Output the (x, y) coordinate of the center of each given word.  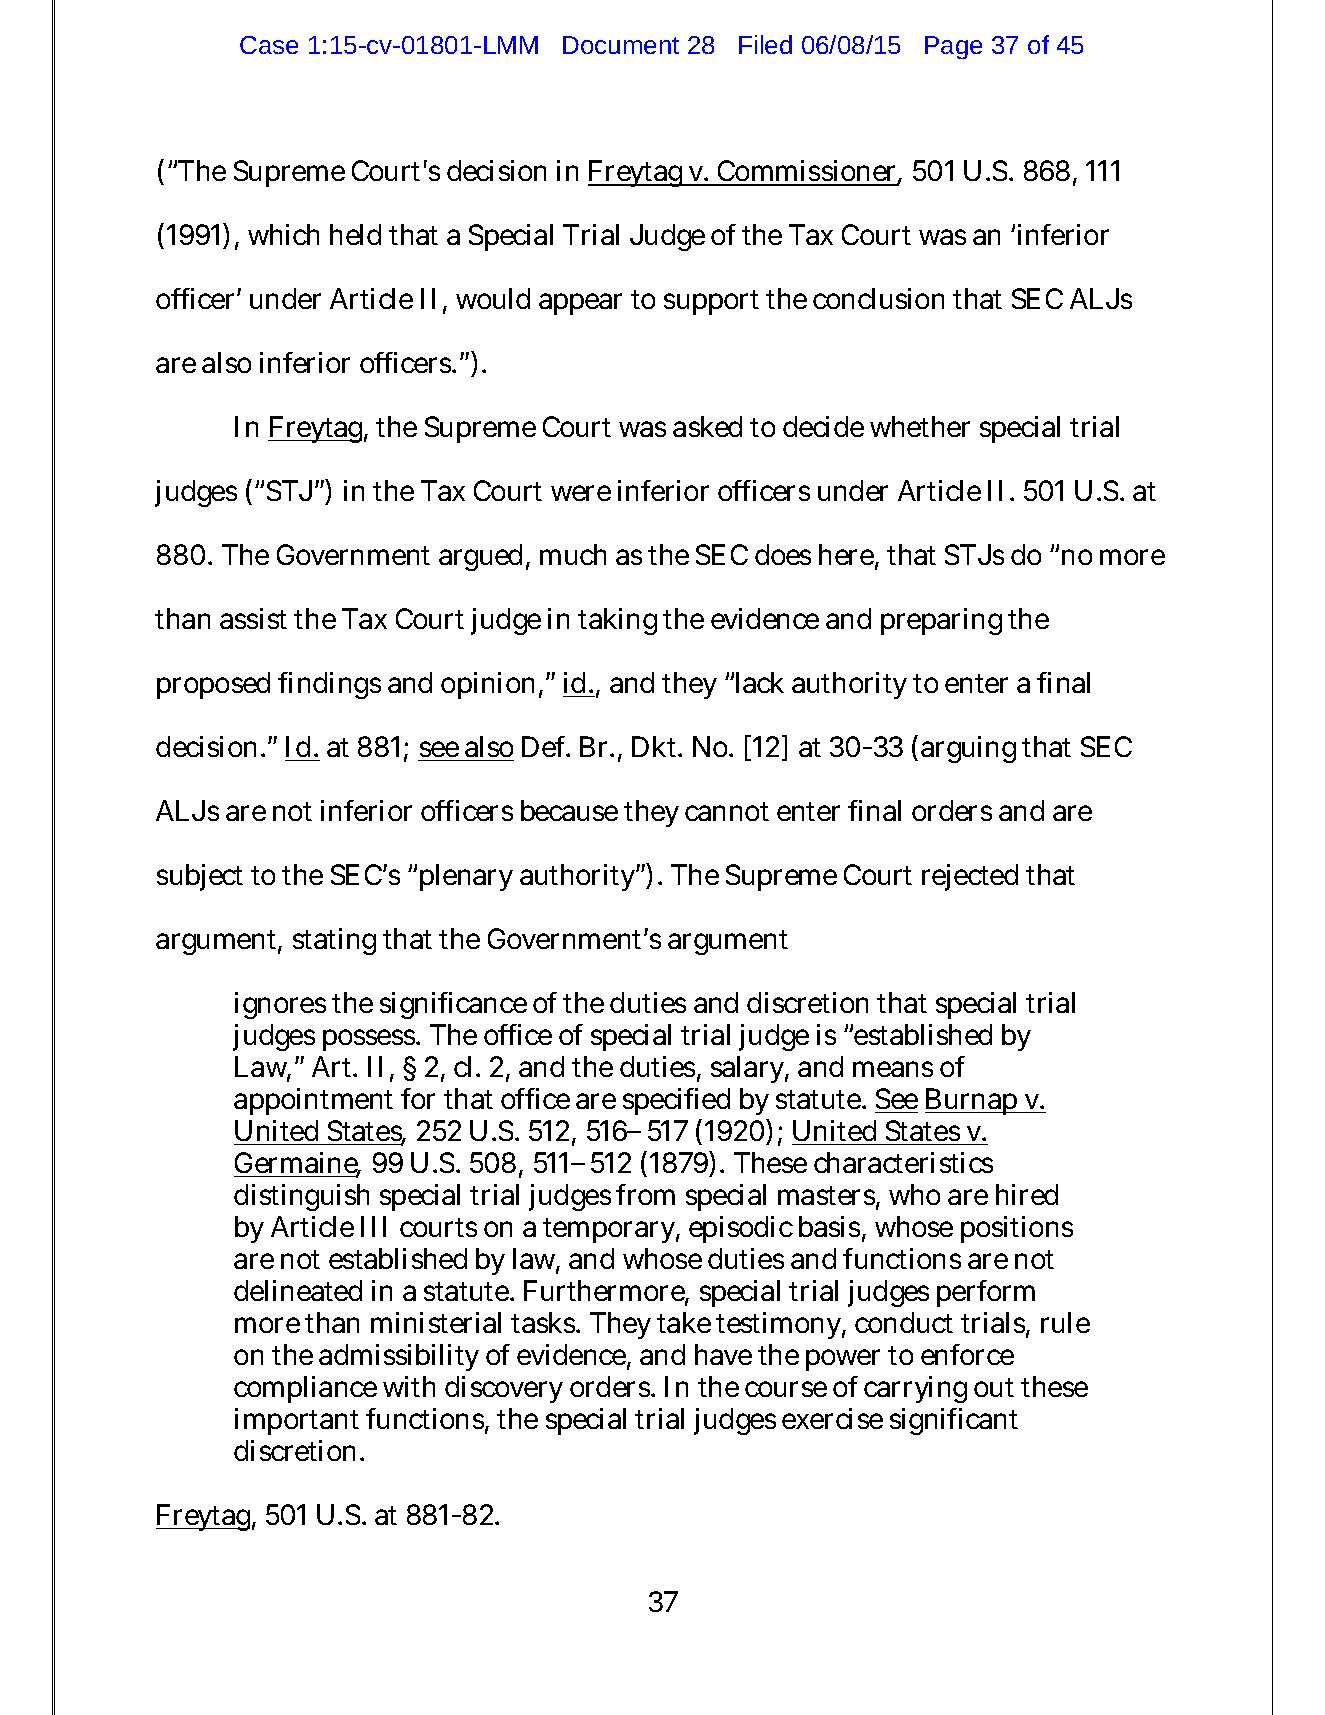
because (569, 810)
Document (621, 45)
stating (334, 941)
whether (920, 426)
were (581, 493)
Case (269, 45)
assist (253, 618)
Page (953, 47)
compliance (305, 1389)
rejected (970, 877)
